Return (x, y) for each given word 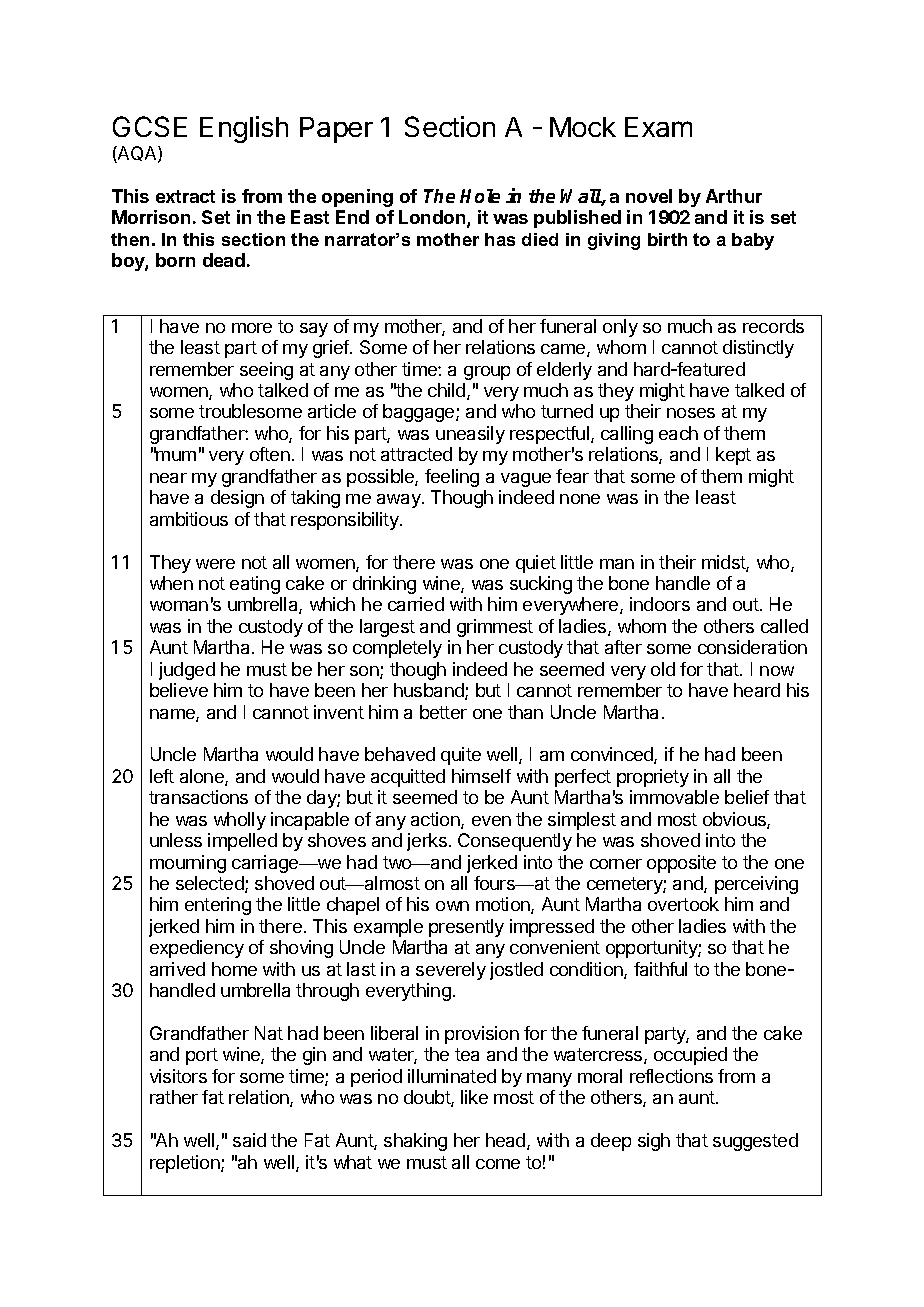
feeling (452, 478)
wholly (240, 821)
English (244, 129)
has (500, 239)
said (249, 1140)
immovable (674, 797)
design (237, 499)
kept (733, 456)
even (491, 821)
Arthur (734, 196)
